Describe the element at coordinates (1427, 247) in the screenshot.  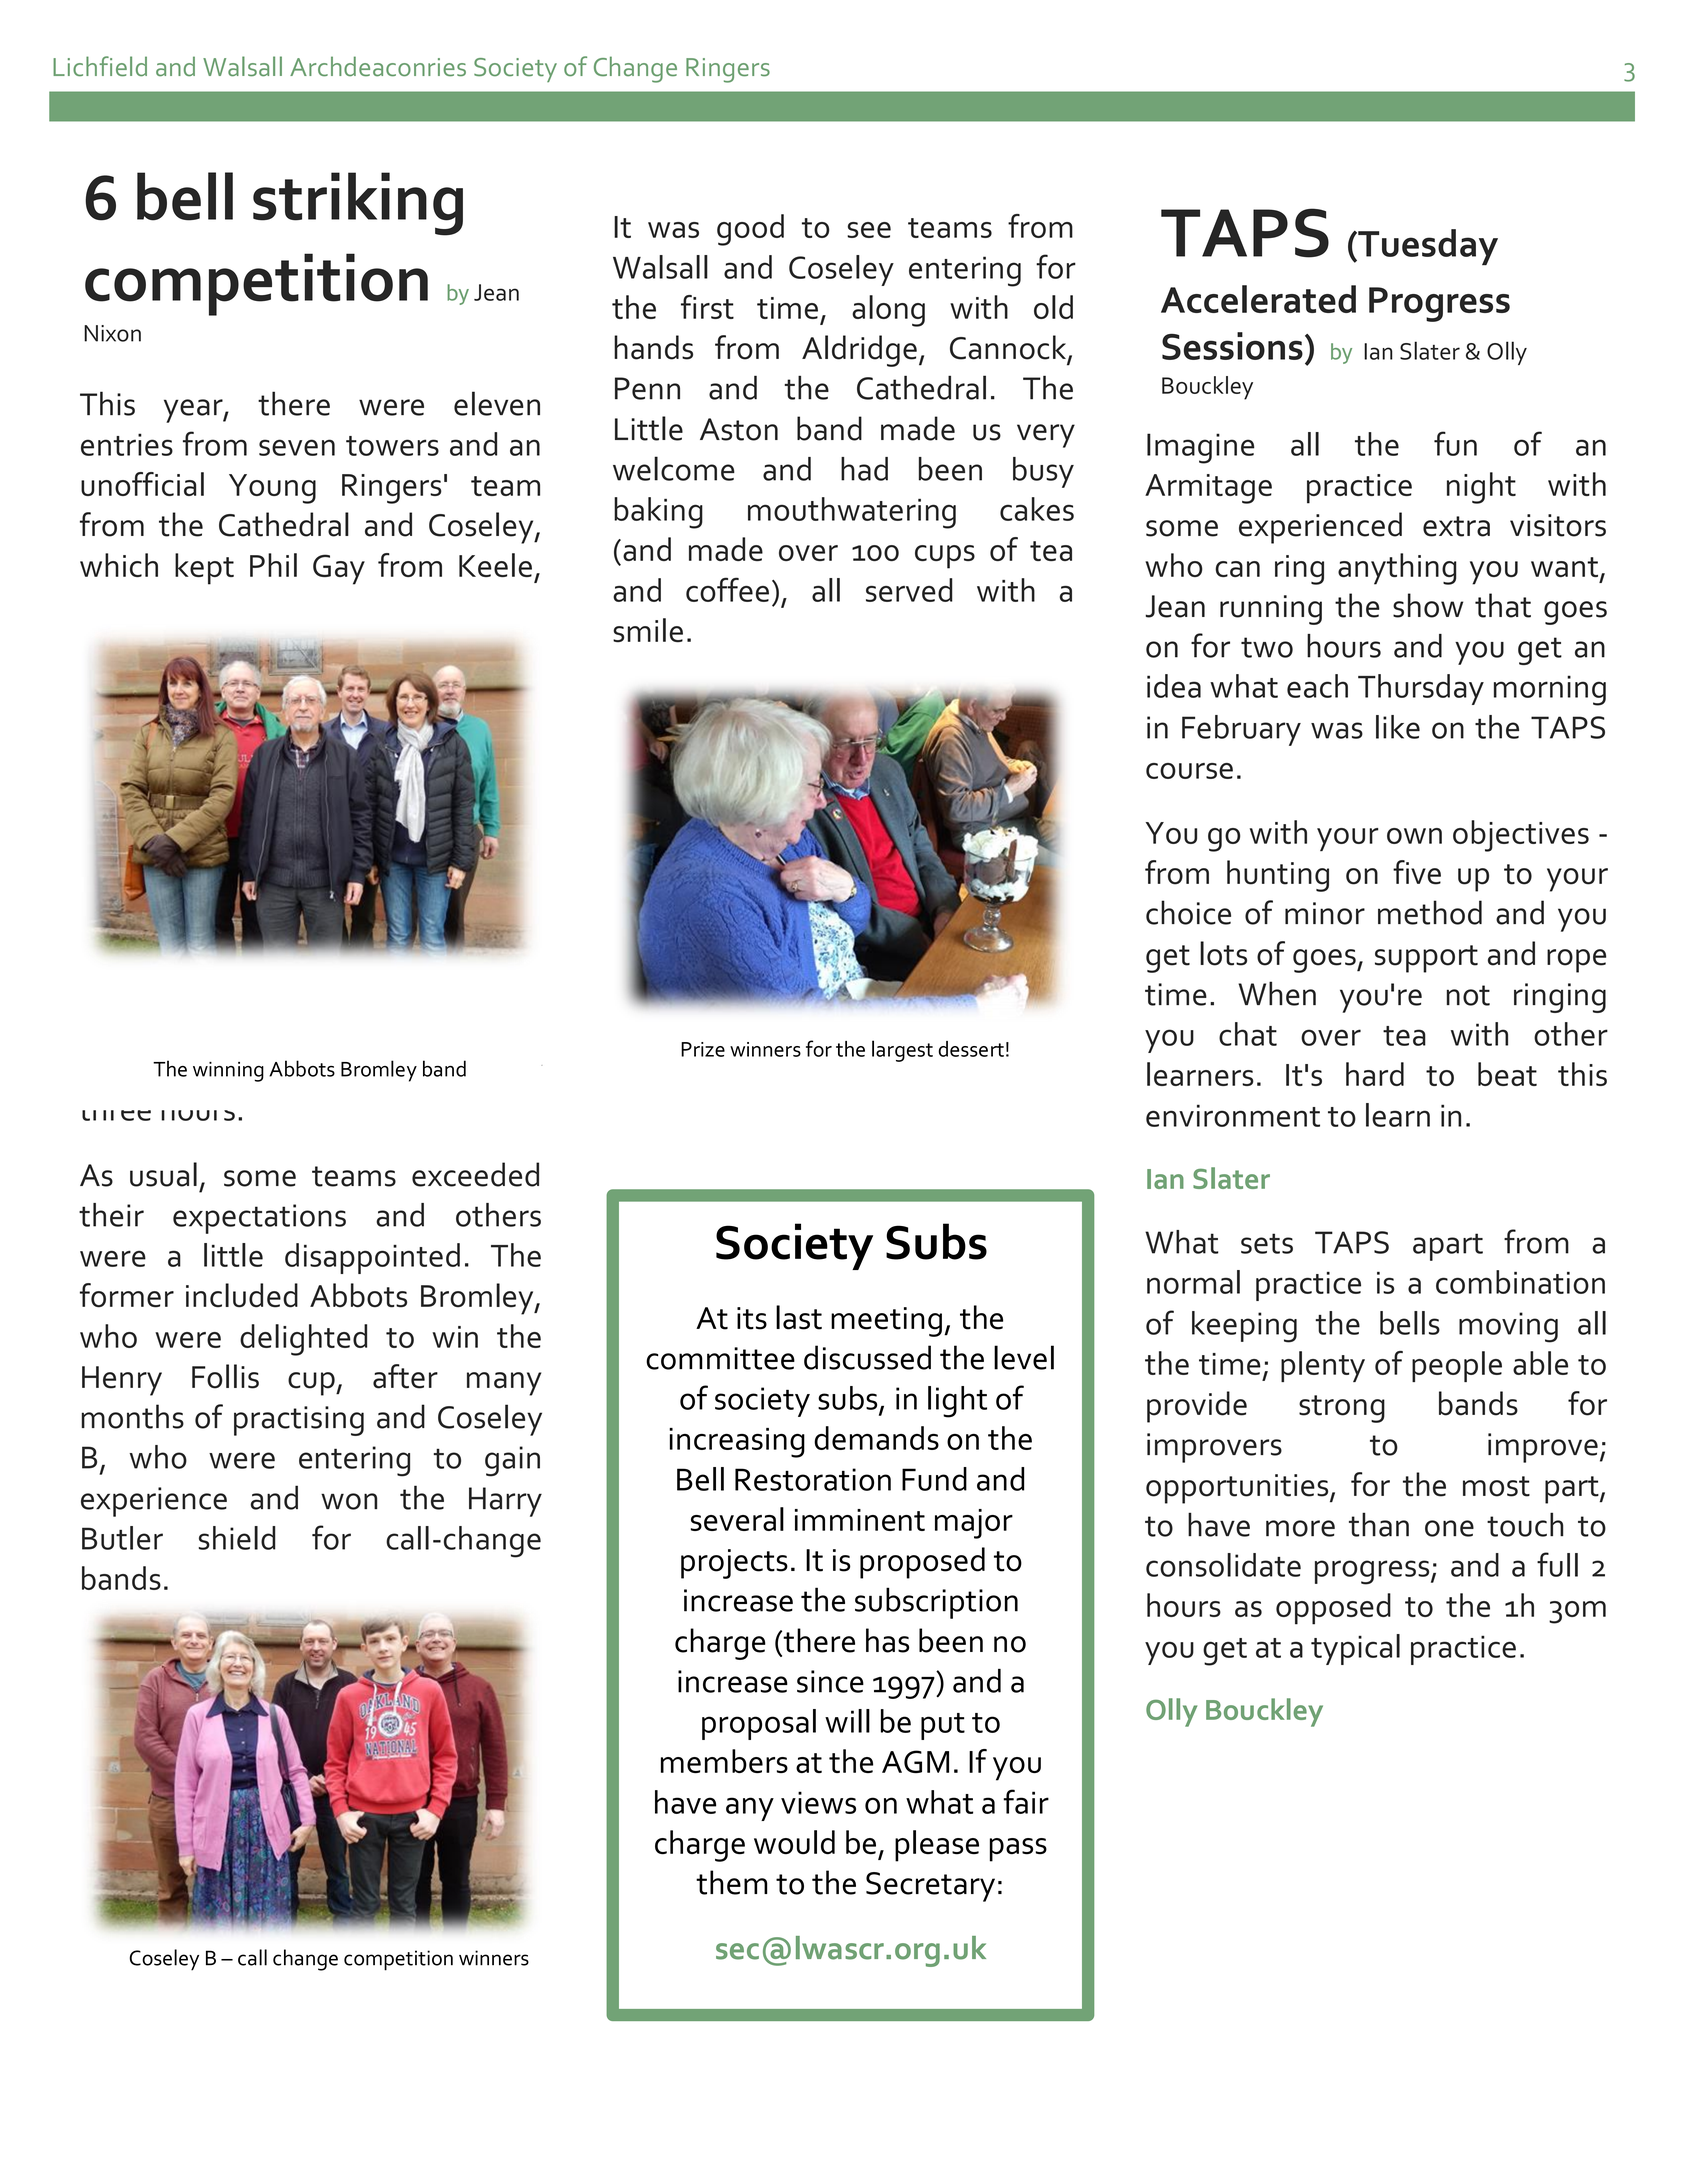
I see `Tuesday` at that location.
